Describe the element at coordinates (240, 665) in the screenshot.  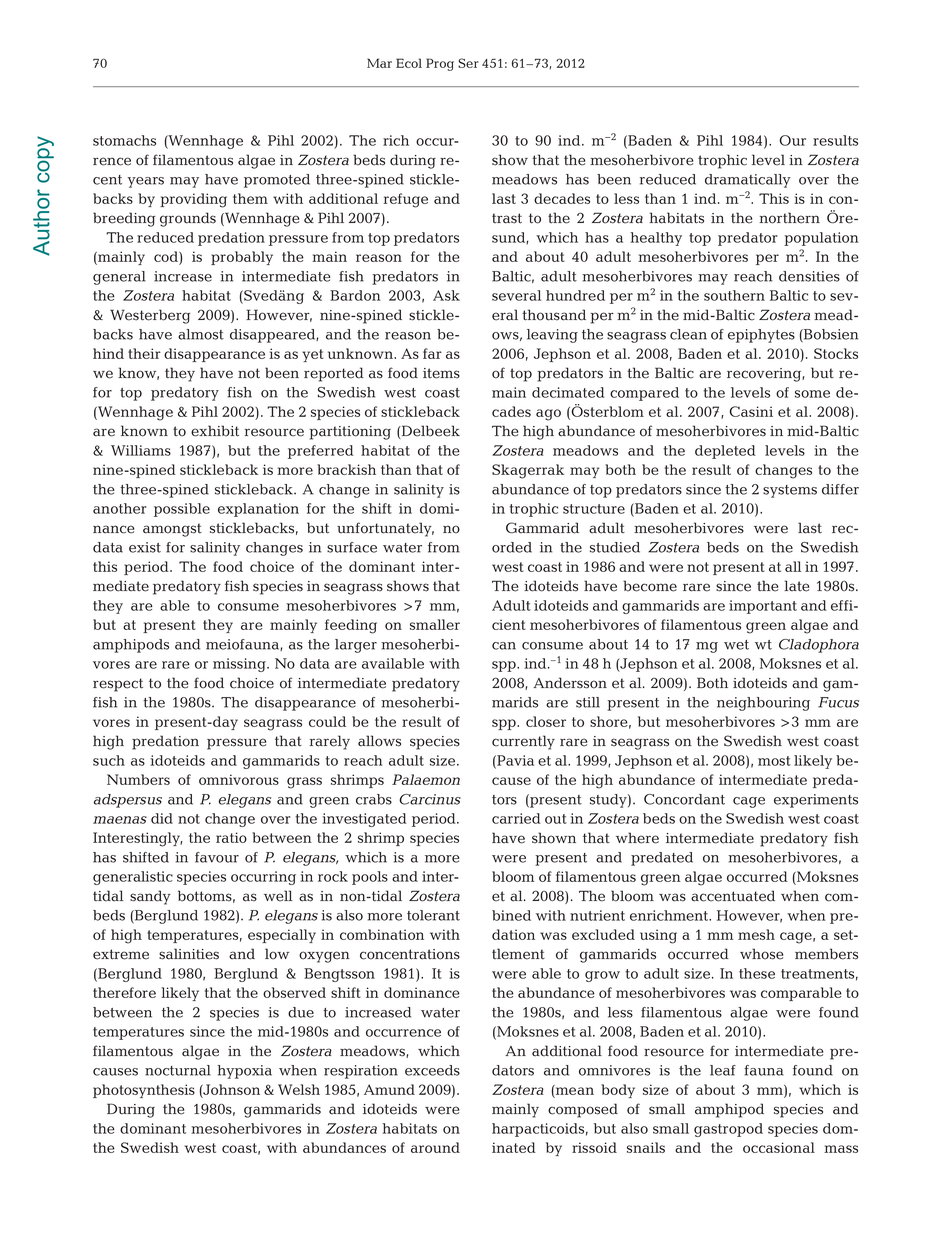
I see `missing` at that location.
